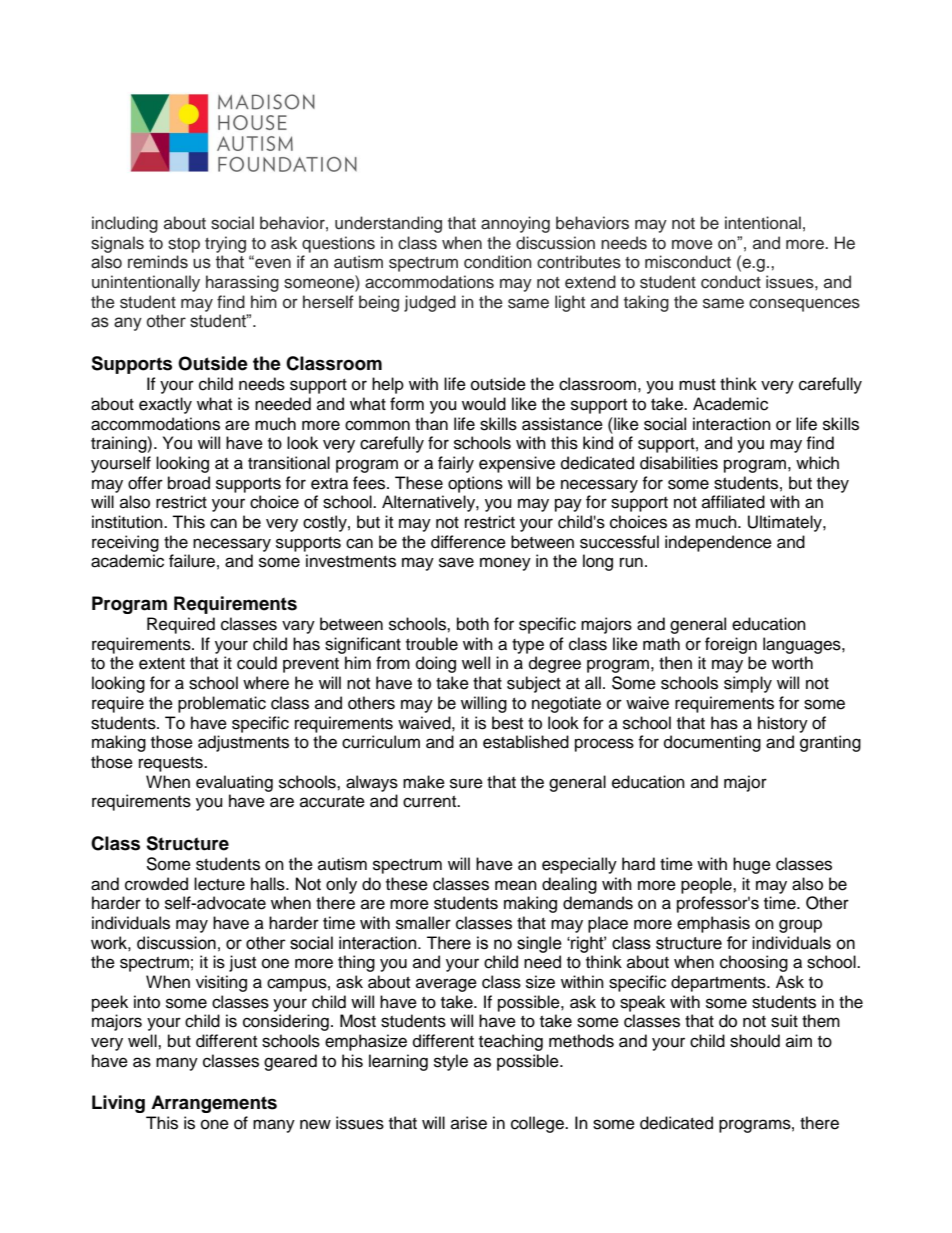 This document has height=1233, width=952. What do you see at coordinates (498, 262) in the document?
I see `condition` at bounding box center [498, 262].
